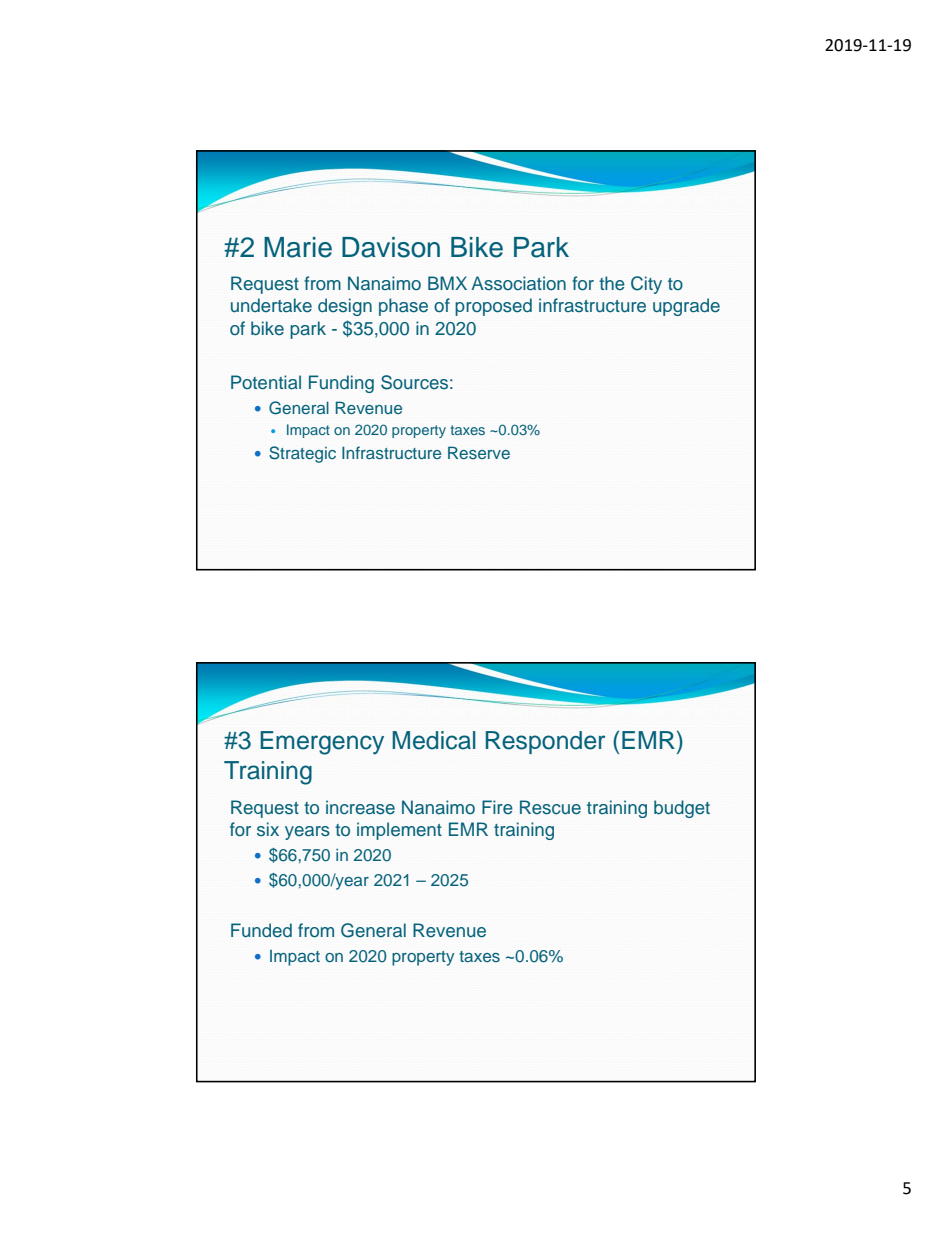  I want to click on Strategic, so click(302, 454).
